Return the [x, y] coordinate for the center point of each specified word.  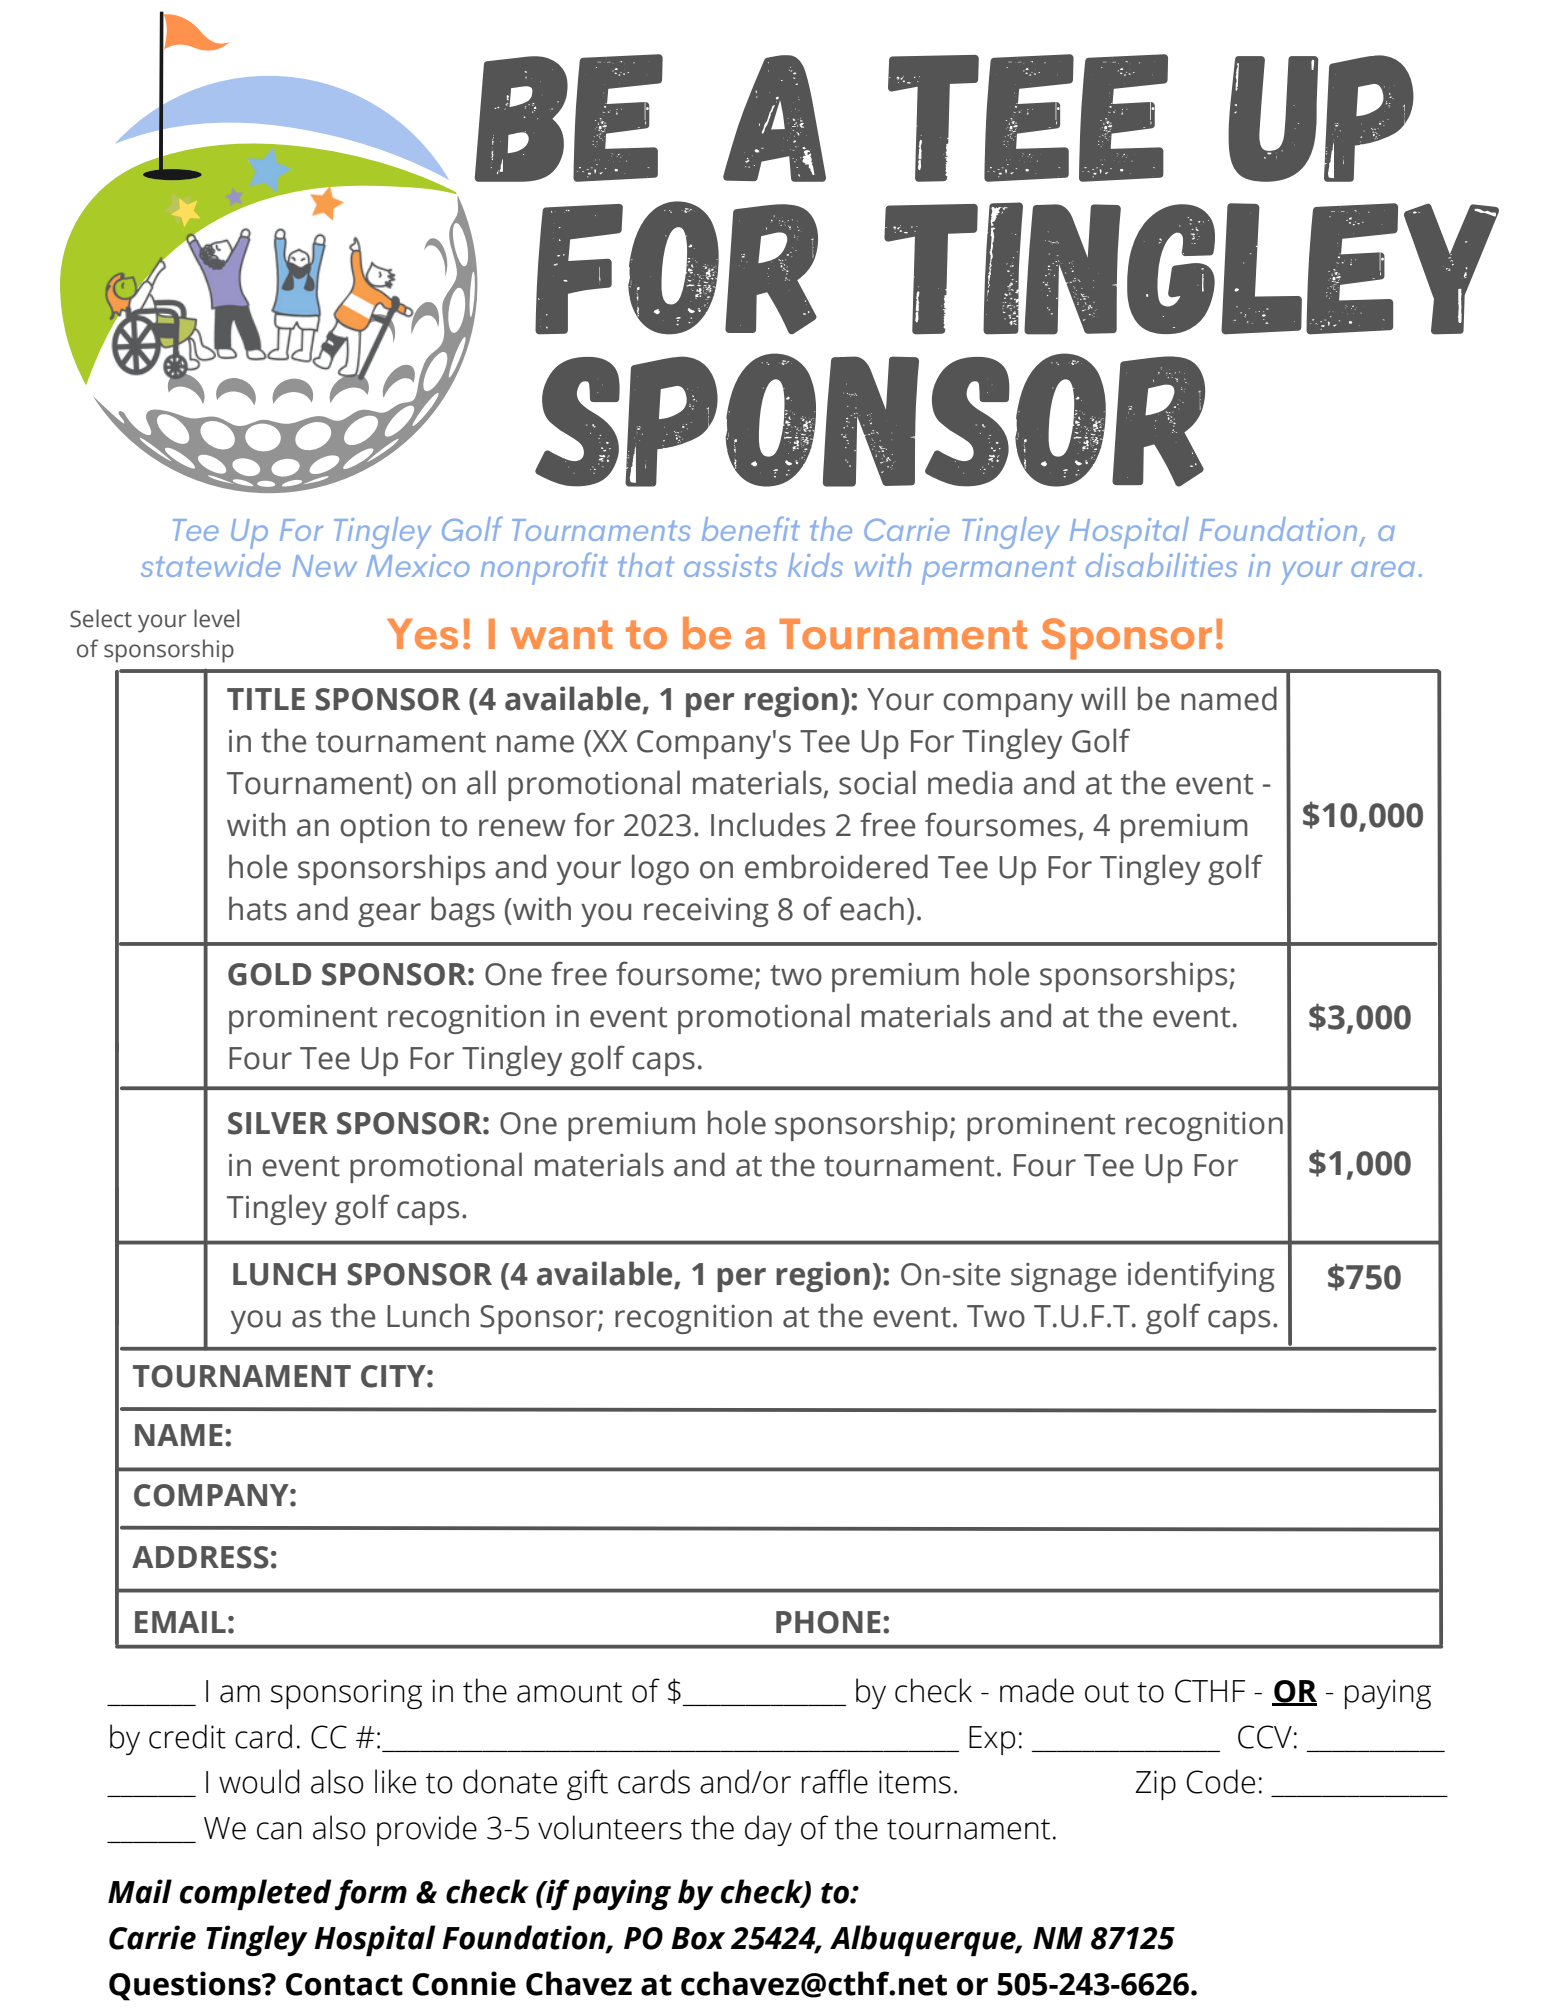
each [872, 908]
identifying [1201, 1276]
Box [698, 1938]
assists [730, 565]
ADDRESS [200, 1557]
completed [256, 1894]
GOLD [269, 974]
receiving [706, 912]
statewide [211, 565]
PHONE [828, 1622]
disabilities [1161, 565]
